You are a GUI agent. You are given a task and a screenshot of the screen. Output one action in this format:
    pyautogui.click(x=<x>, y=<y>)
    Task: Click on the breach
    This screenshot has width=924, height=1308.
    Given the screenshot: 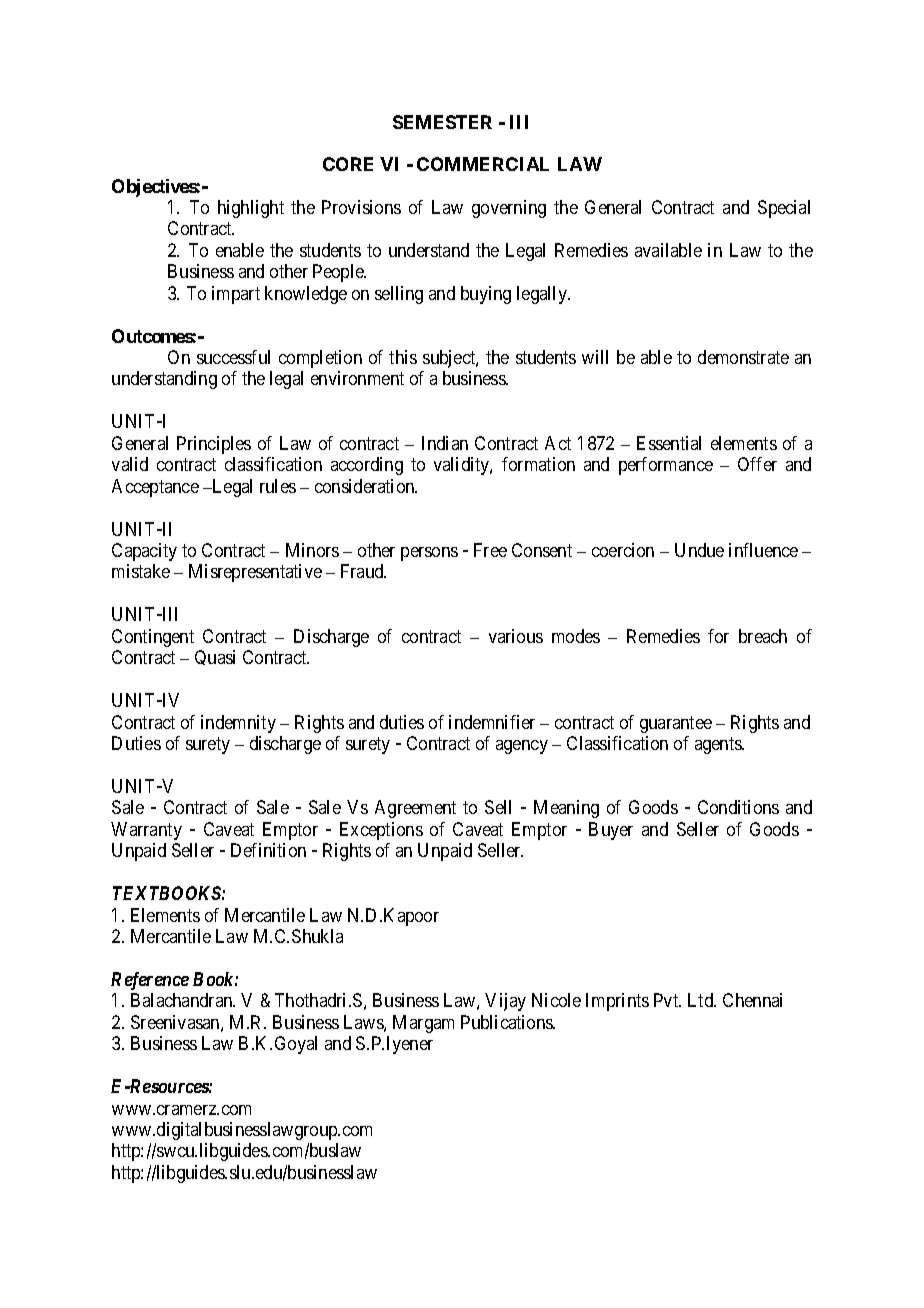 What is the action you would take?
    pyautogui.click(x=763, y=636)
